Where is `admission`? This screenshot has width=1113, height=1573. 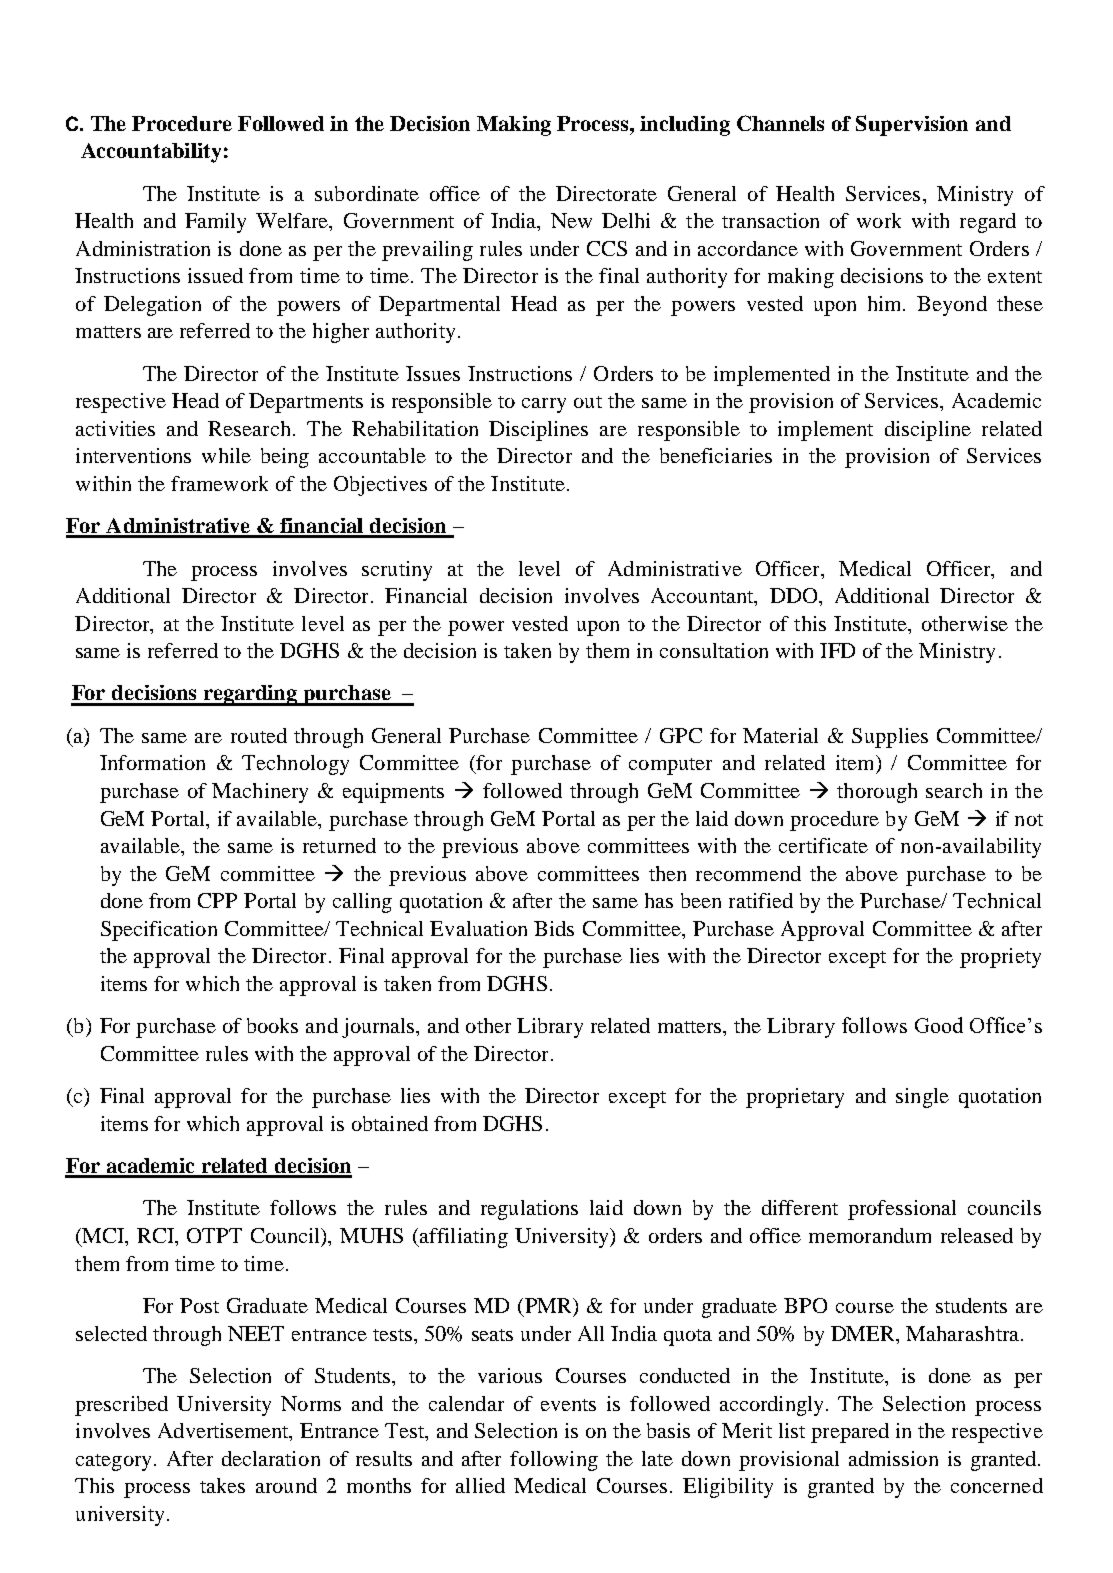 admission is located at coordinates (893, 1458).
